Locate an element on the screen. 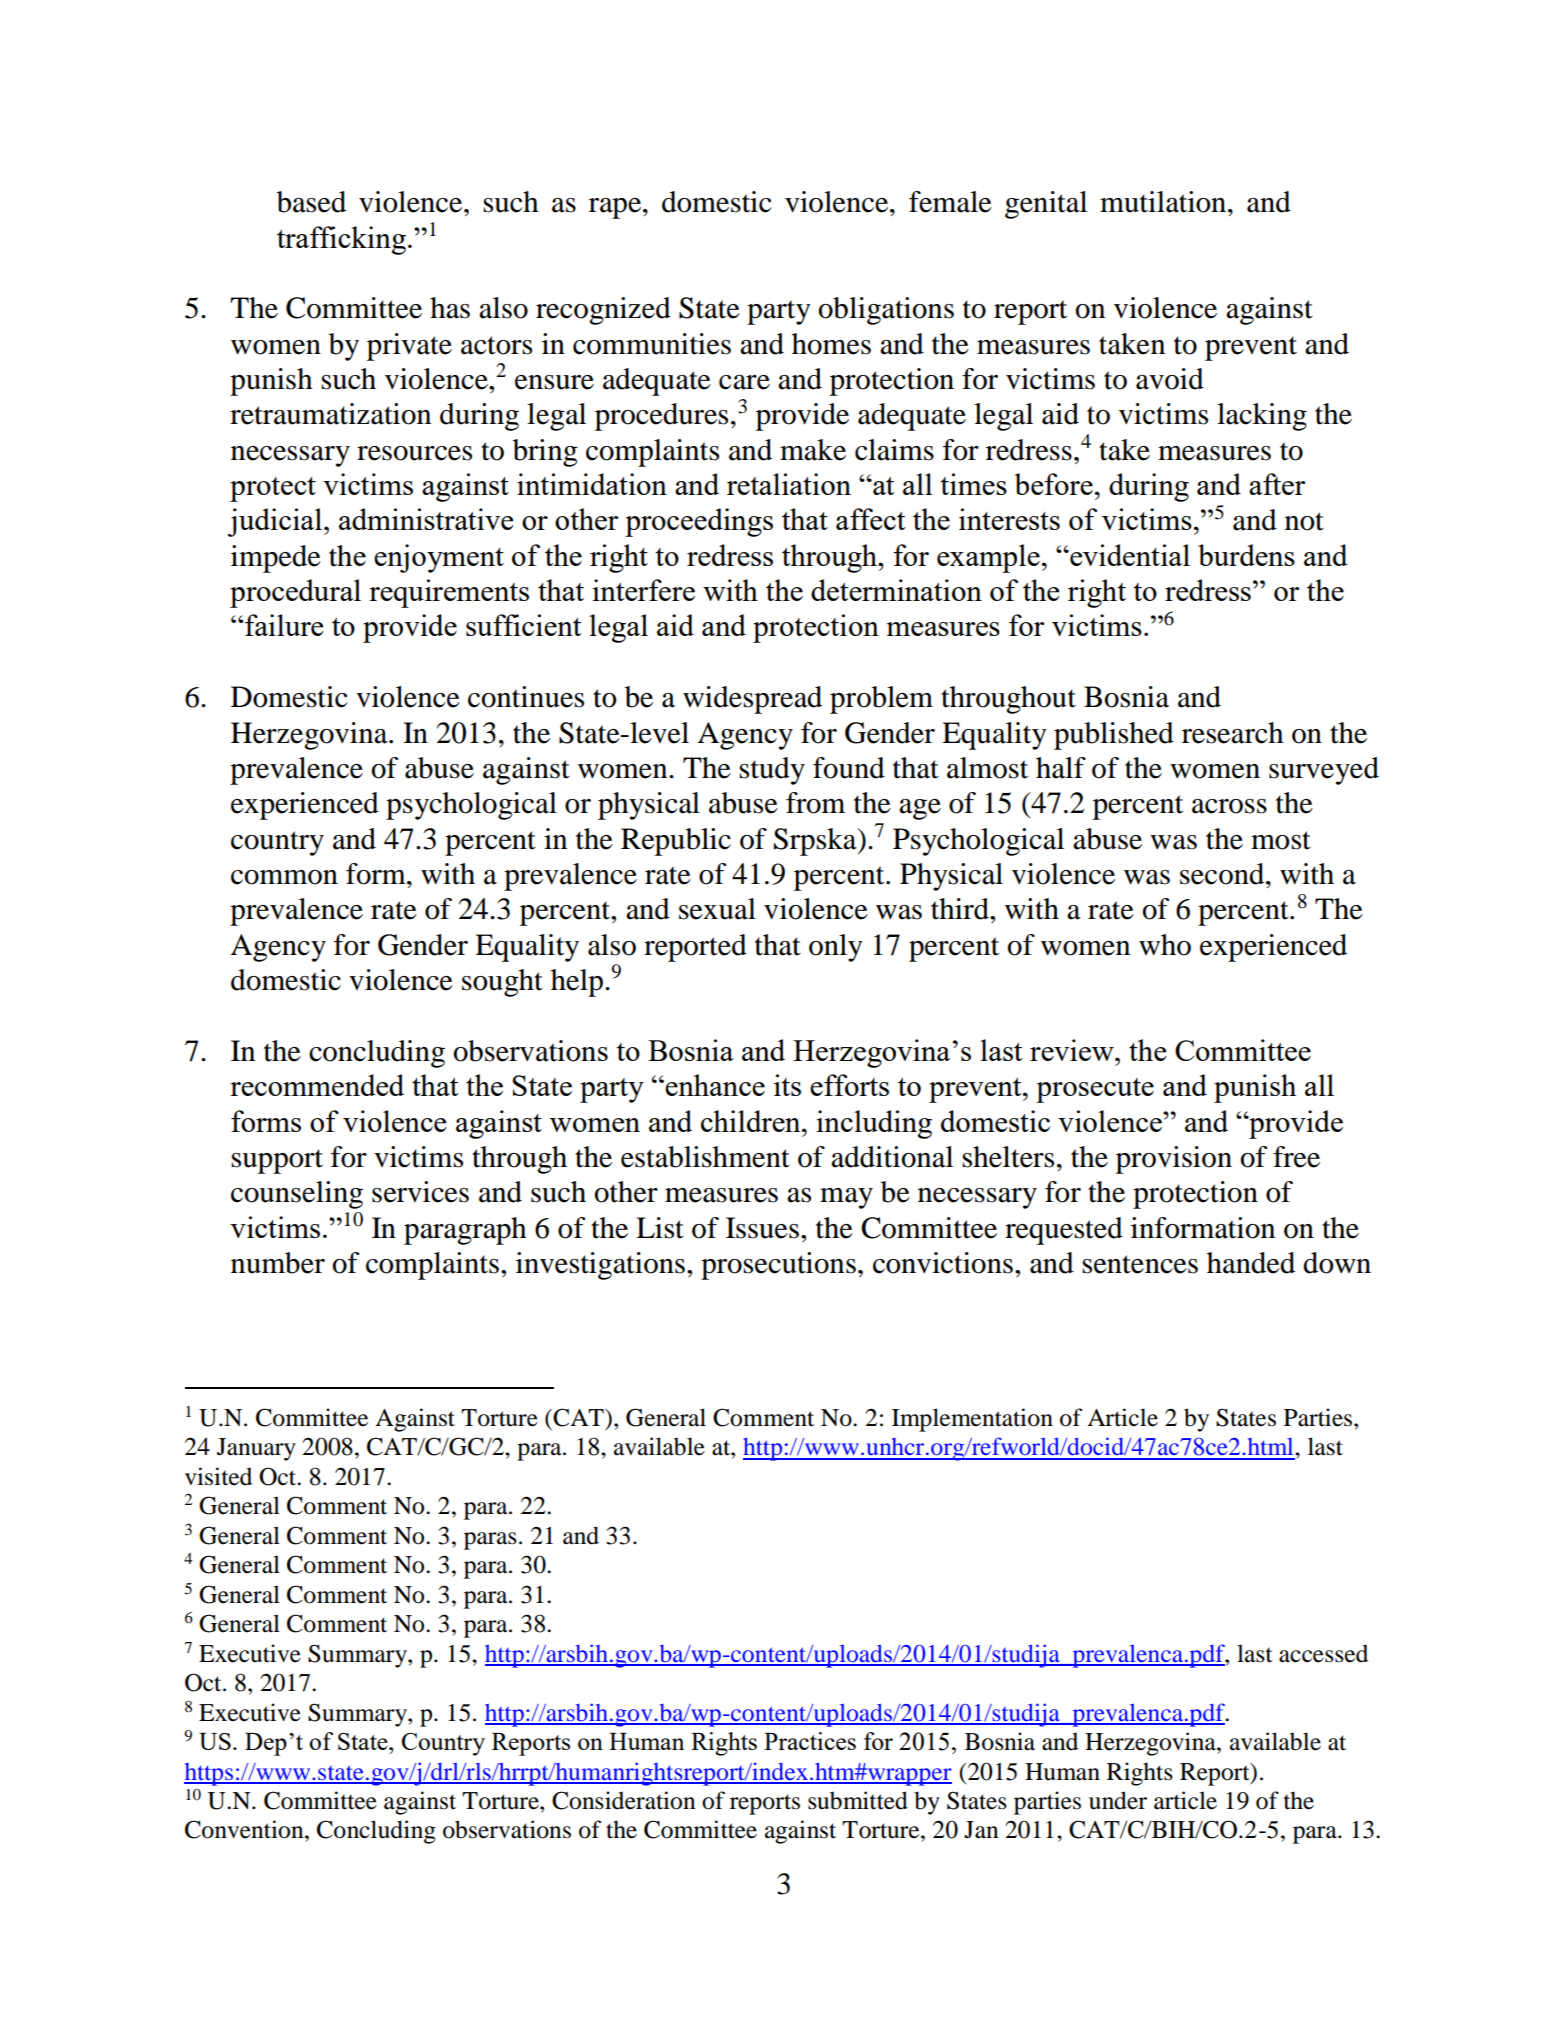 The image size is (1568, 2029). based is located at coordinates (311, 202).
